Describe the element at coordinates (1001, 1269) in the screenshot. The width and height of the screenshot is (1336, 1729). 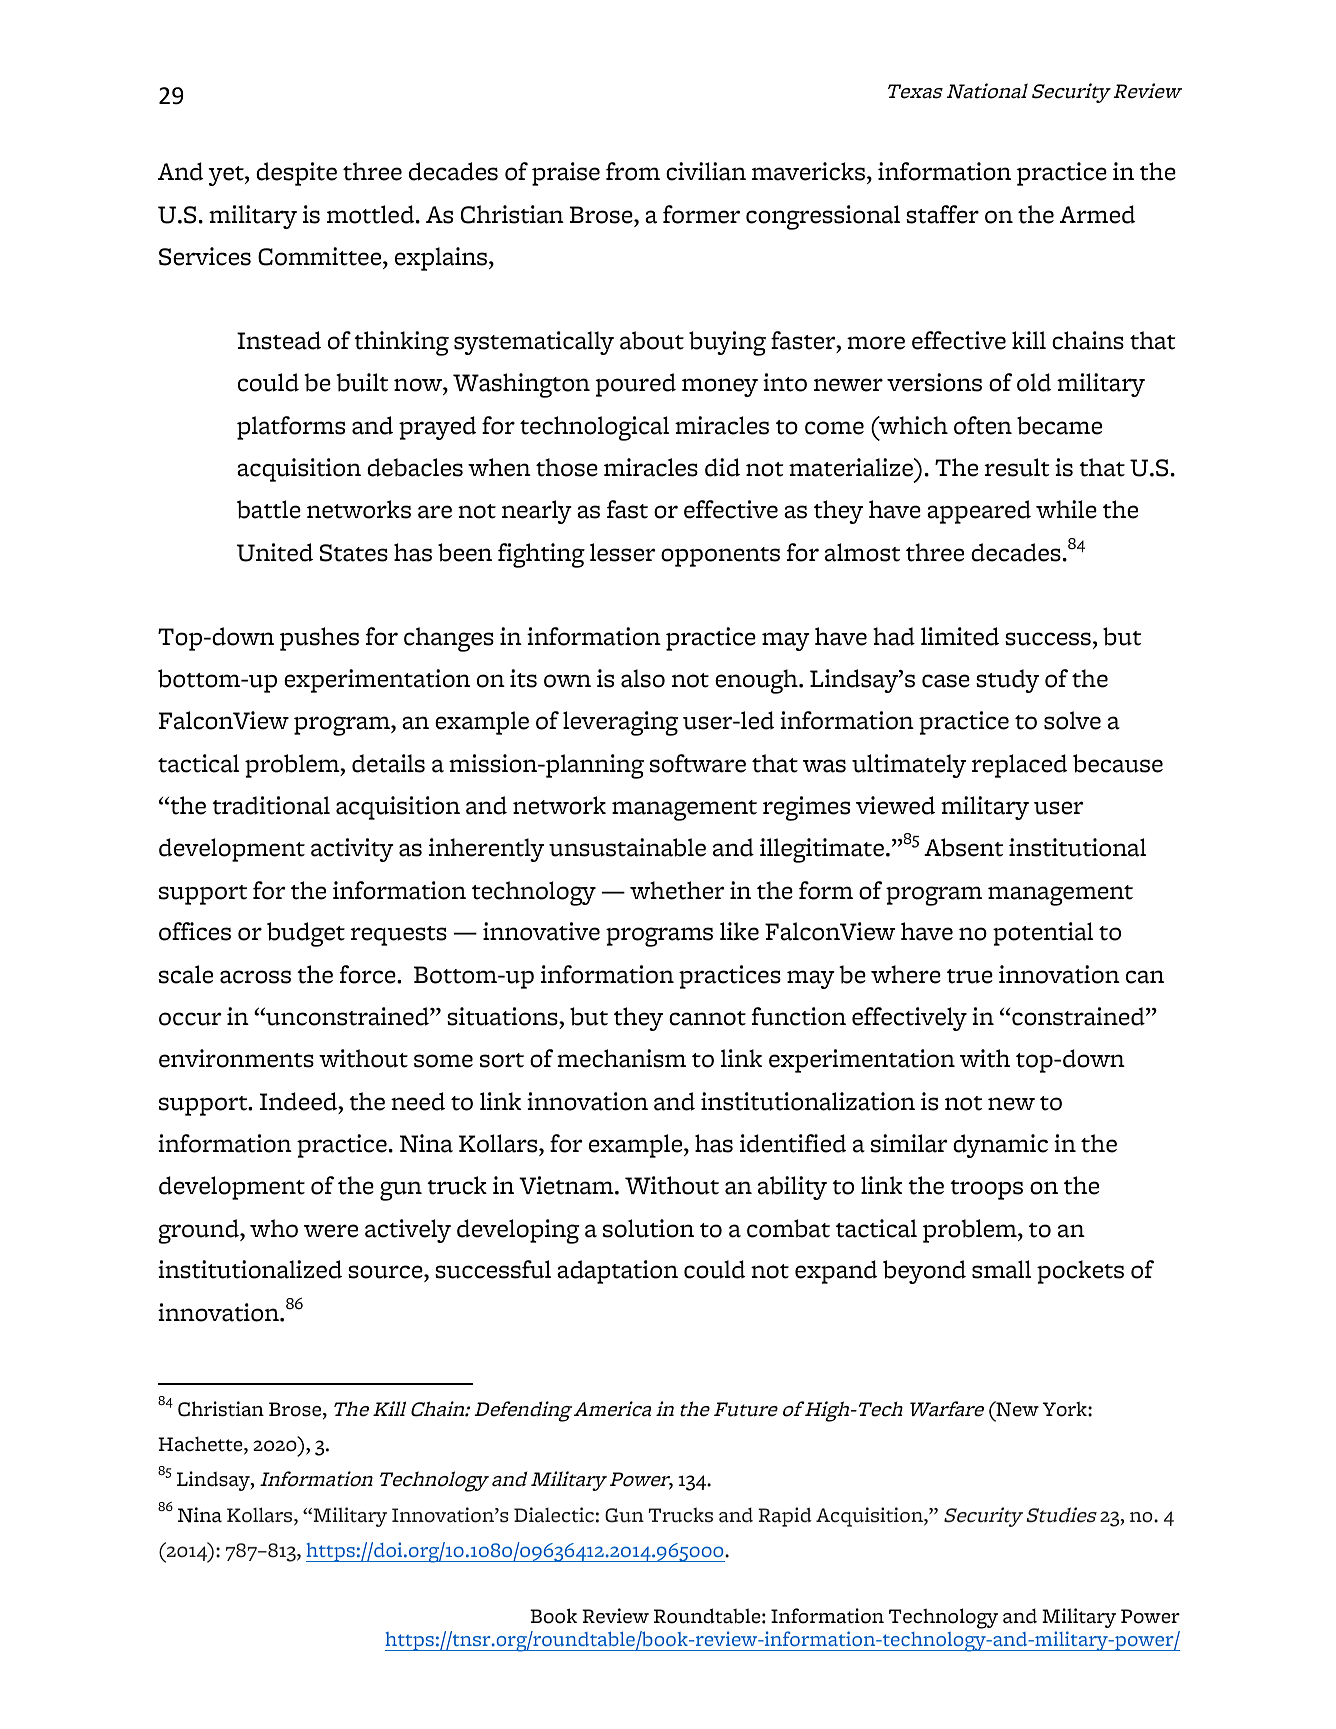
I see `small` at that location.
